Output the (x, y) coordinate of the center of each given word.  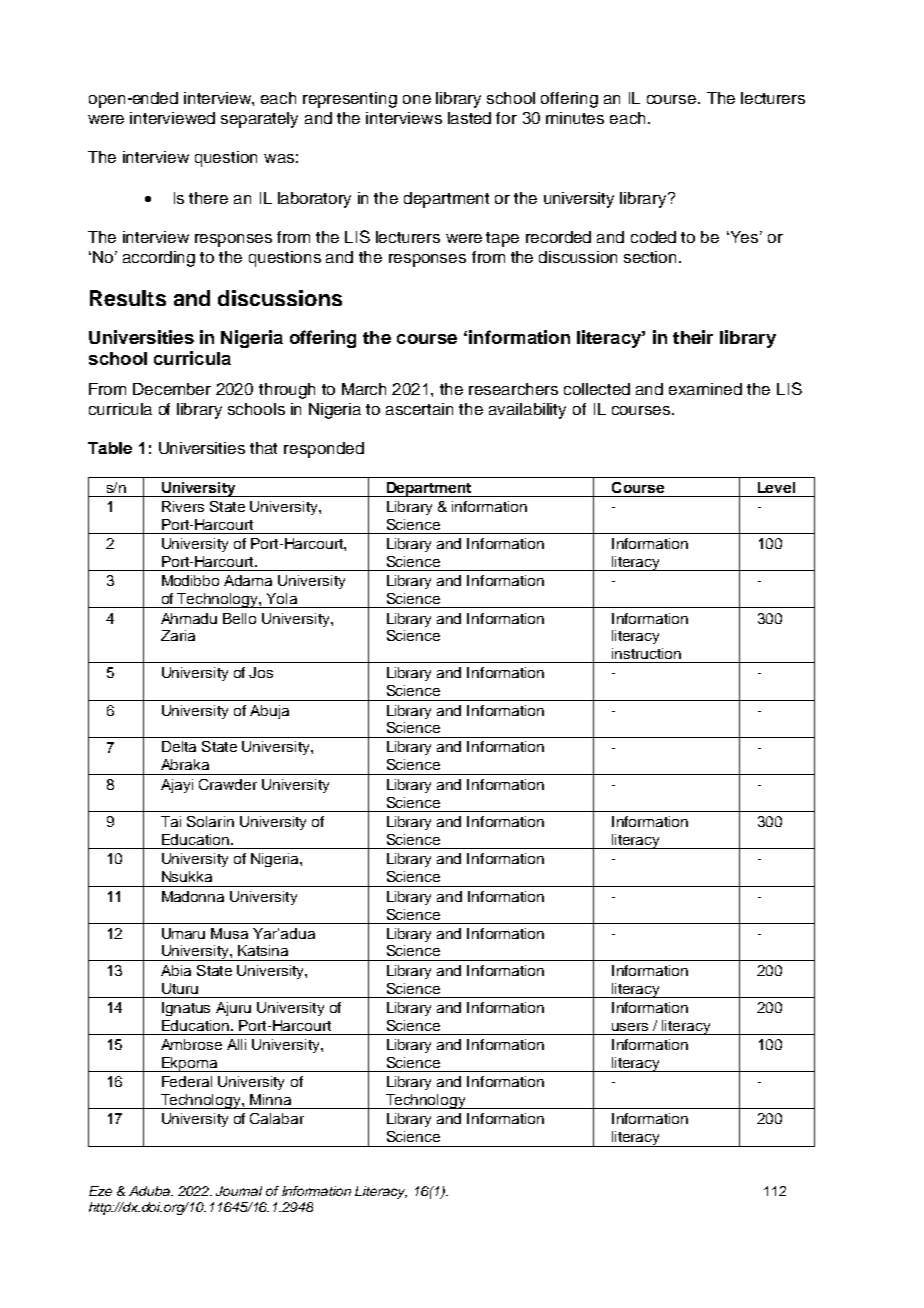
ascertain (419, 409)
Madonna (193, 896)
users (630, 1027)
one (417, 99)
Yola (282, 598)
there (208, 198)
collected (597, 389)
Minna (270, 1099)
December (172, 389)
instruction (646, 653)
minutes (575, 118)
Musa (229, 933)
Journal (239, 1191)
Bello (239, 618)
